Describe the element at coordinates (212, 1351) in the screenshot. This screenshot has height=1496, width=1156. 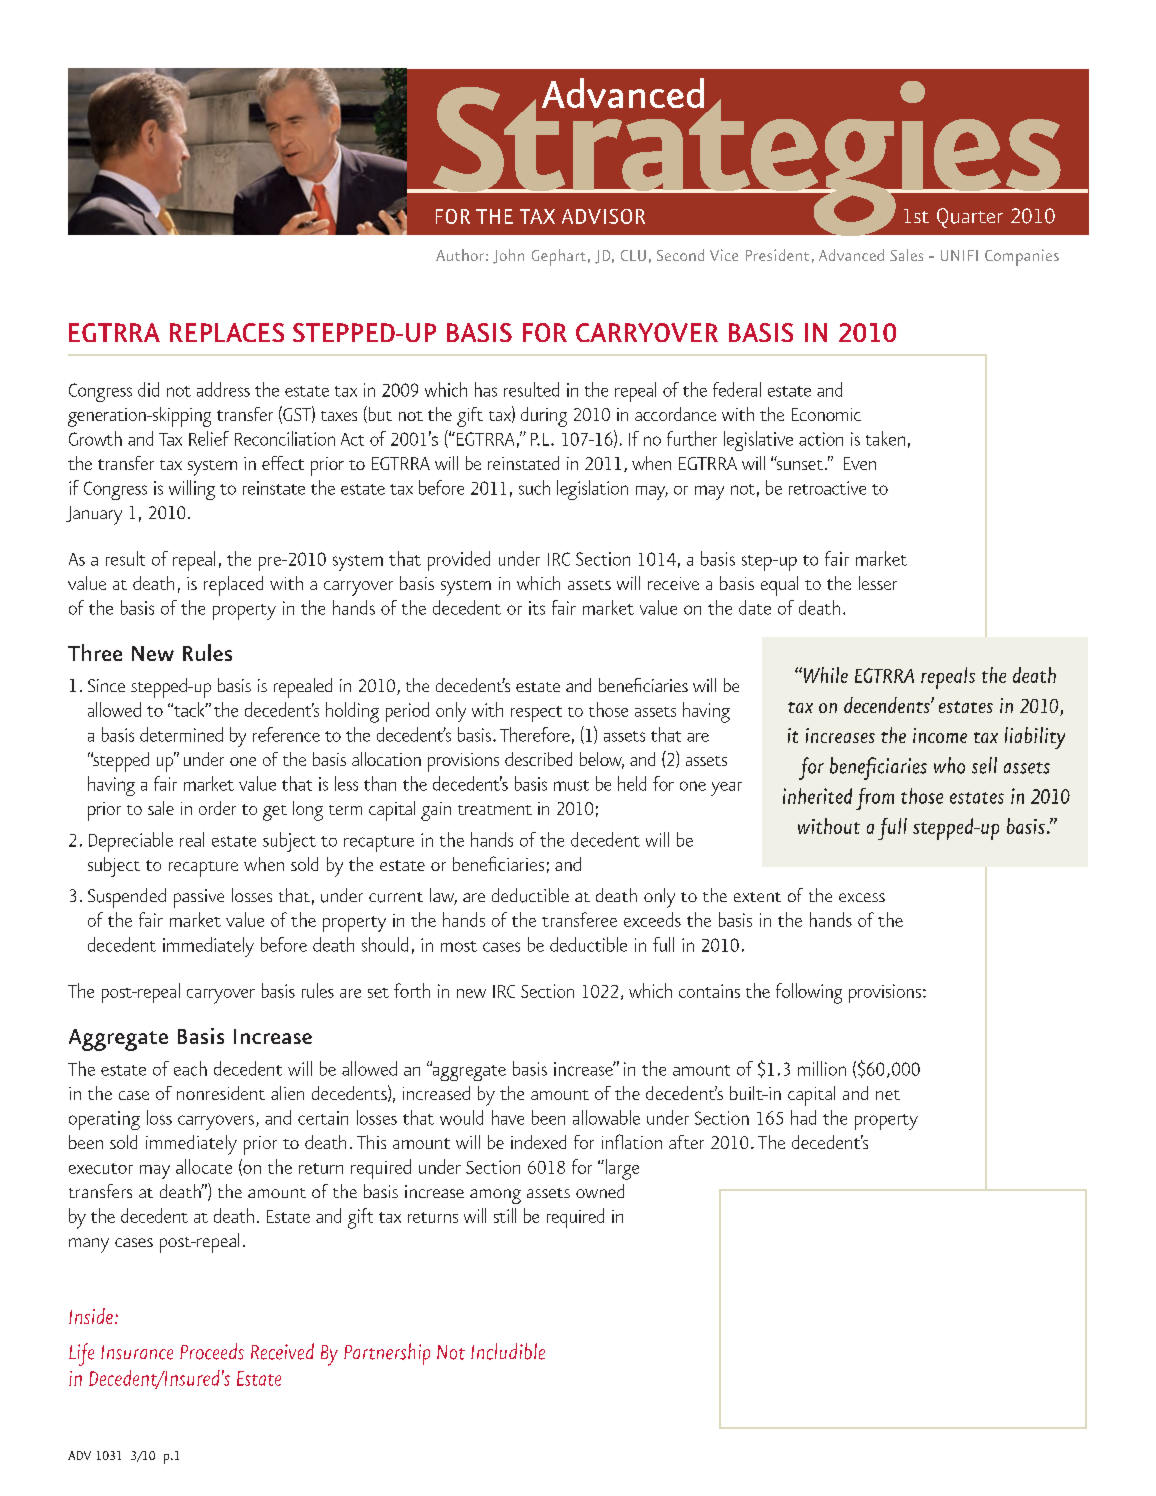
I see `Proceeds` at that location.
